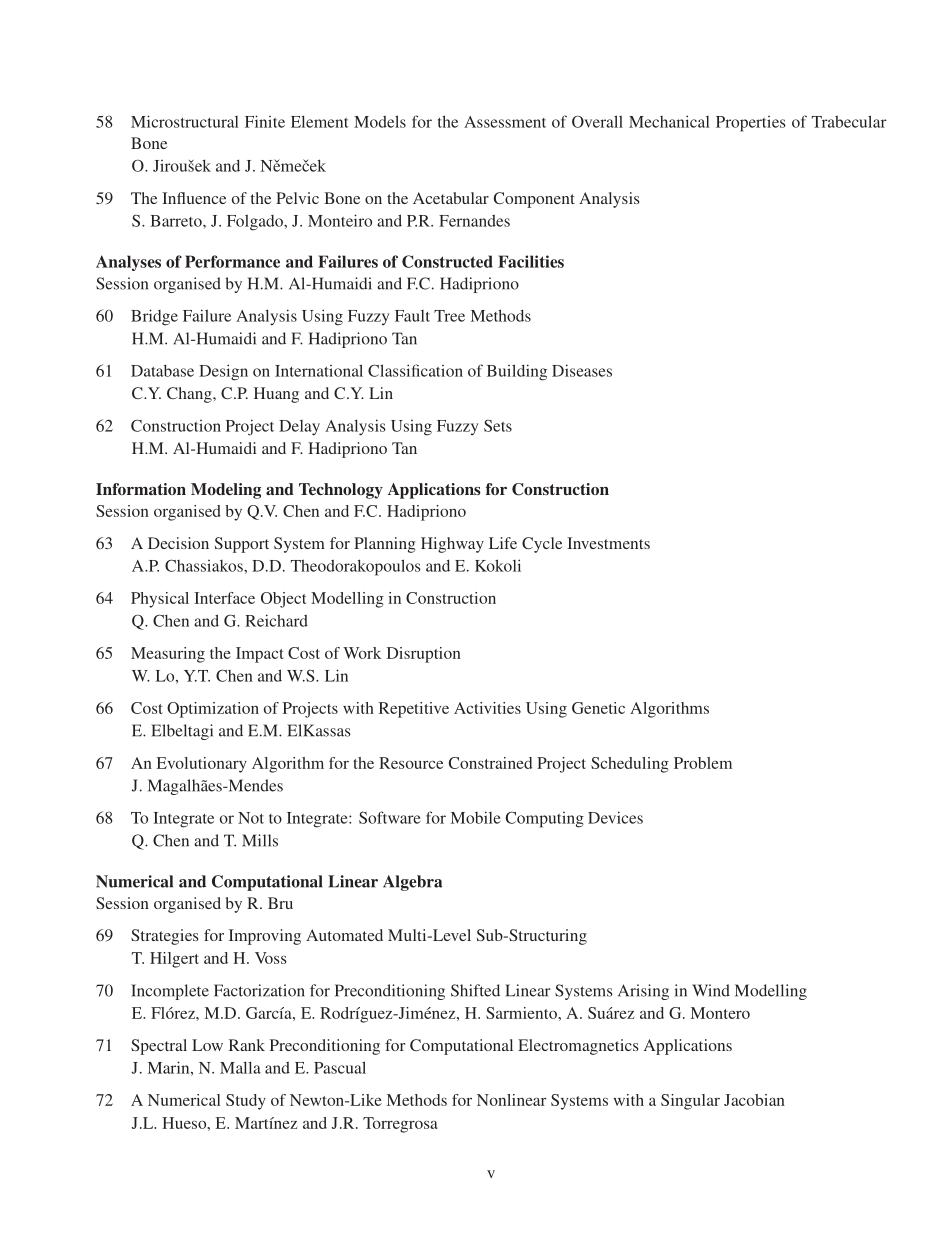 This screenshot has width=952, height=1240. Describe the element at coordinates (424, 655) in the screenshot. I see `Disruption` at that location.
